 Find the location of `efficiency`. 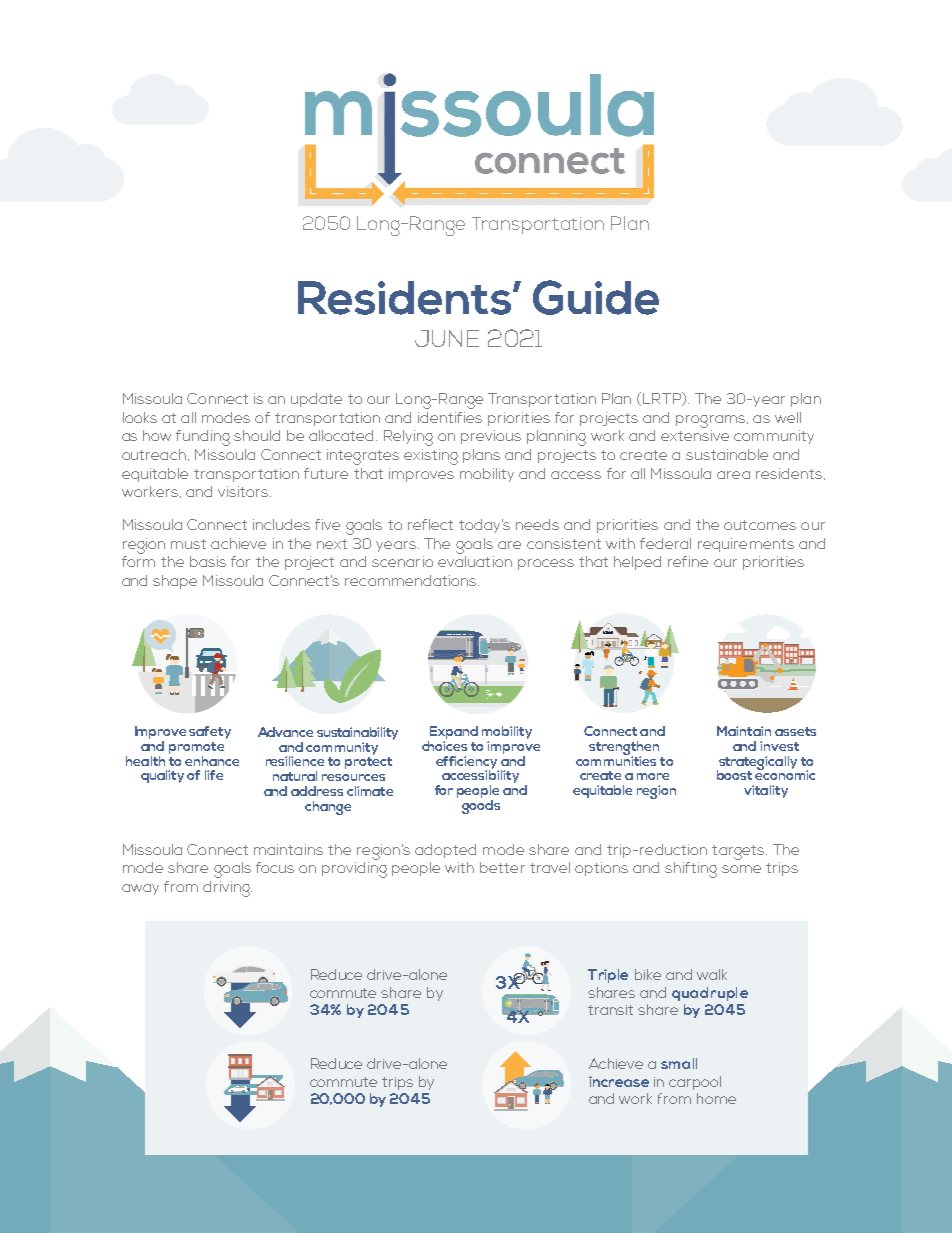

efficiency is located at coordinates (467, 763).
